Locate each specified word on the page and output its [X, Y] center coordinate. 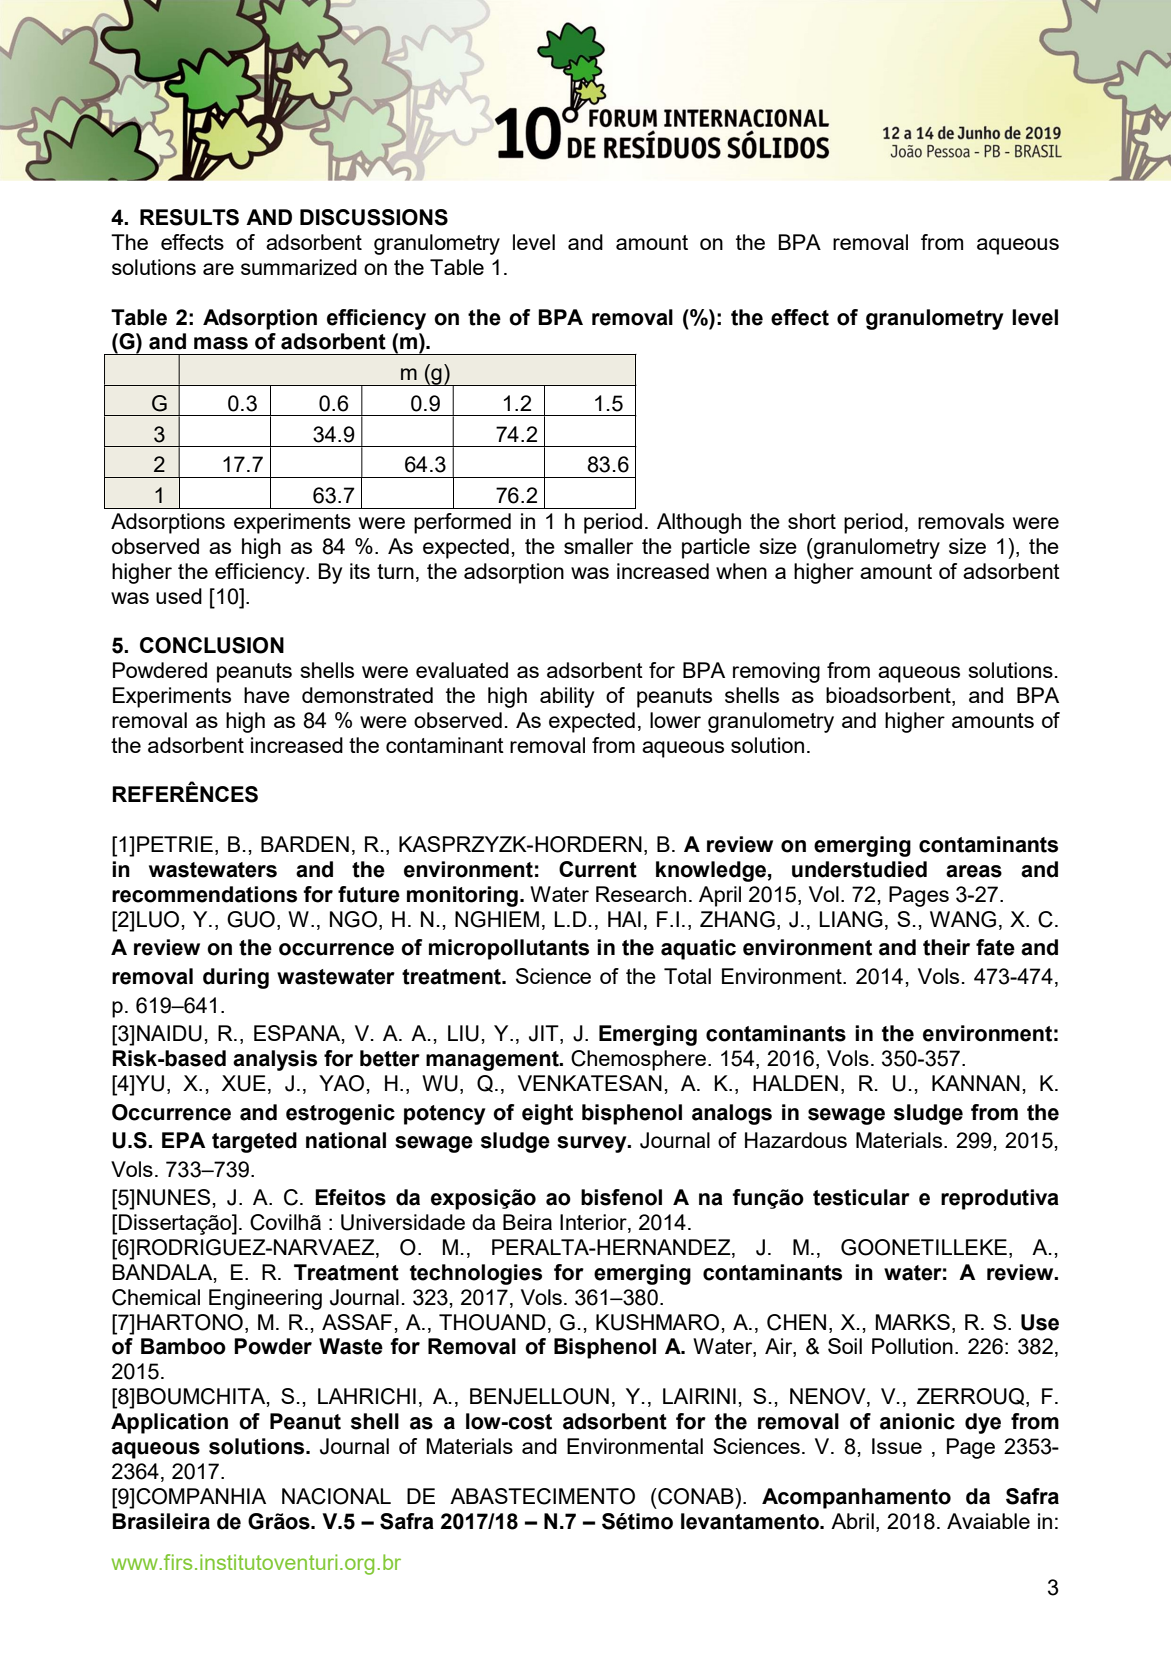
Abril [852, 1521]
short [812, 521]
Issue [897, 1446]
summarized [299, 267]
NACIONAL [336, 1496]
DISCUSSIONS [374, 217]
